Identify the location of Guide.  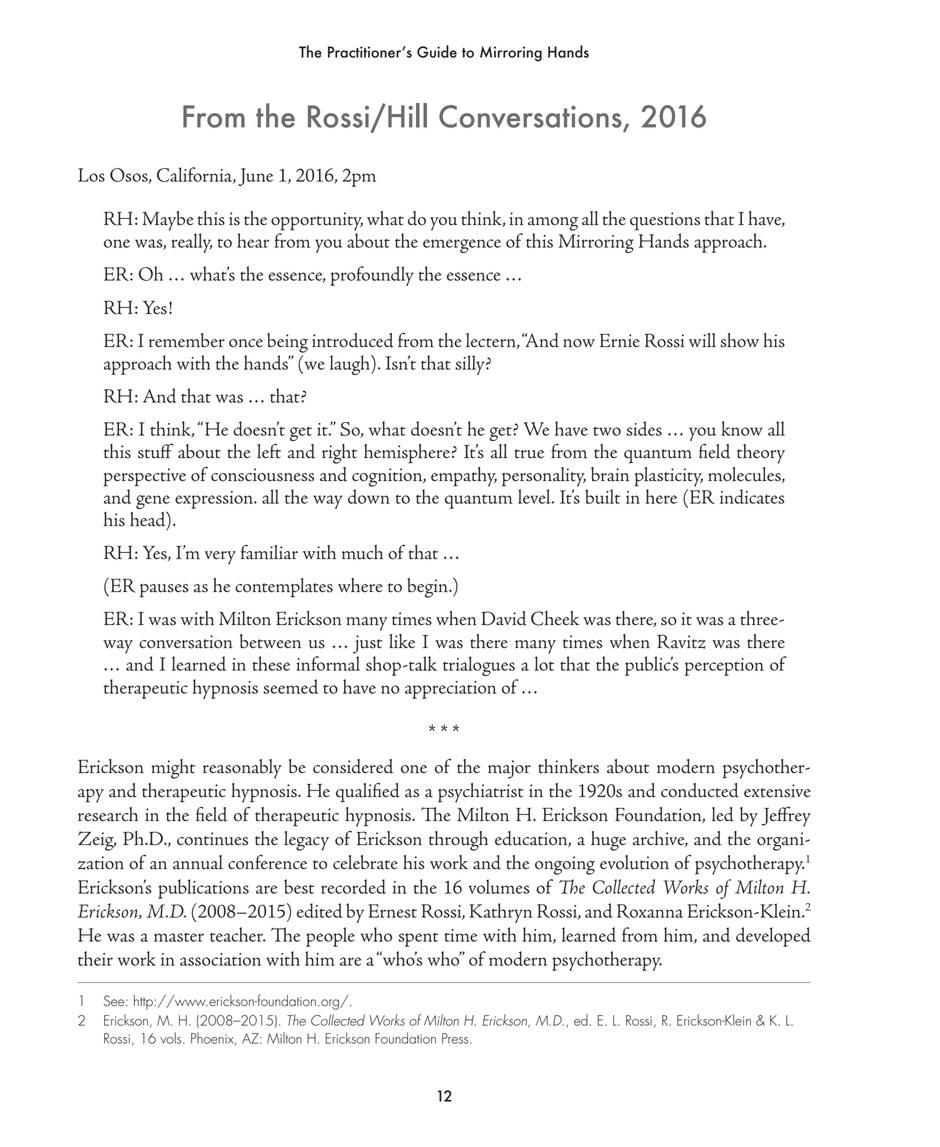
(437, 51).
